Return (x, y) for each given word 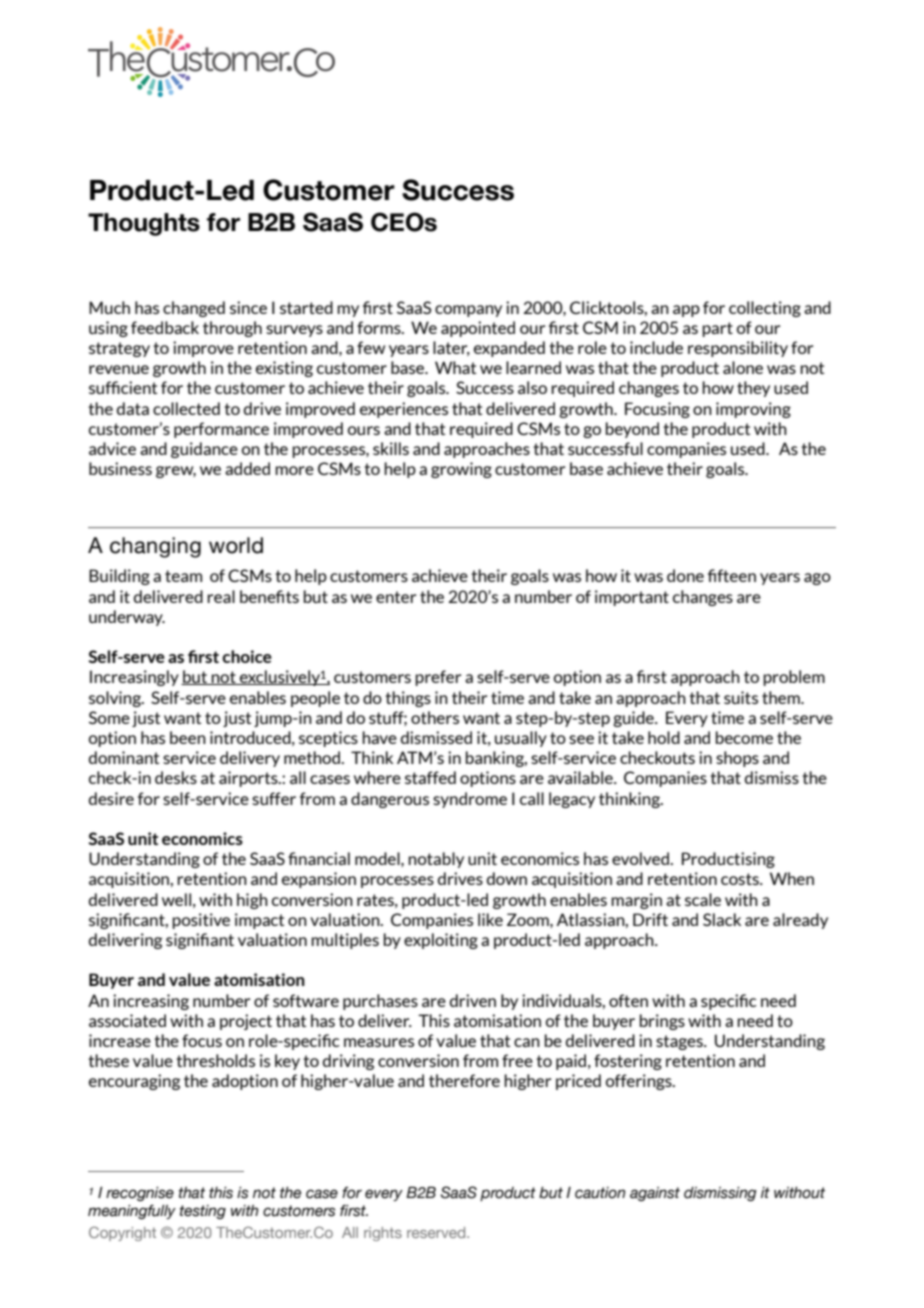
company (468, 311)
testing (203, 1212)
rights (383, 1234)
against (655, 1194)
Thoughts (144, 224)
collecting (765, 309)
